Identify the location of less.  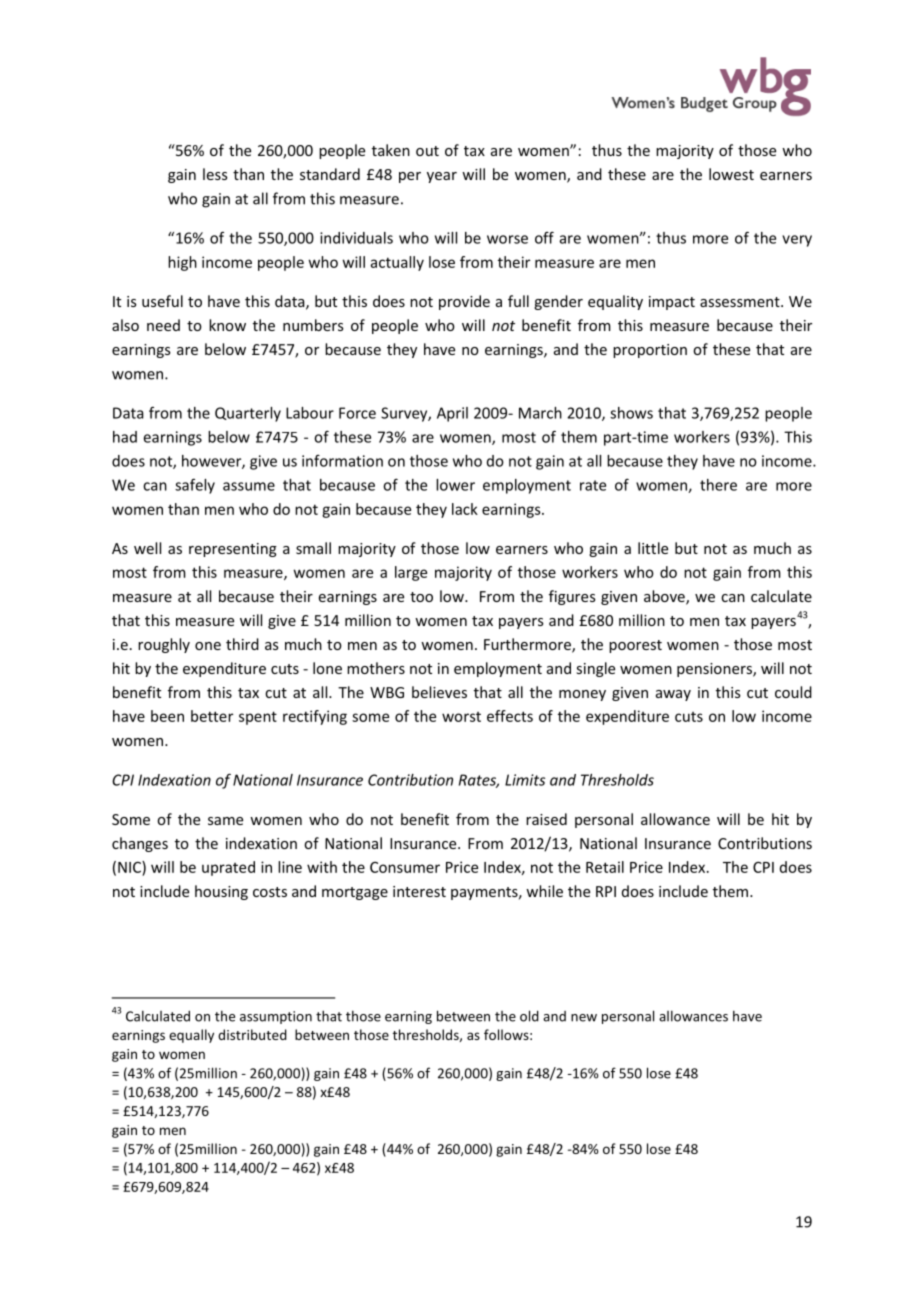
(215, 174).
